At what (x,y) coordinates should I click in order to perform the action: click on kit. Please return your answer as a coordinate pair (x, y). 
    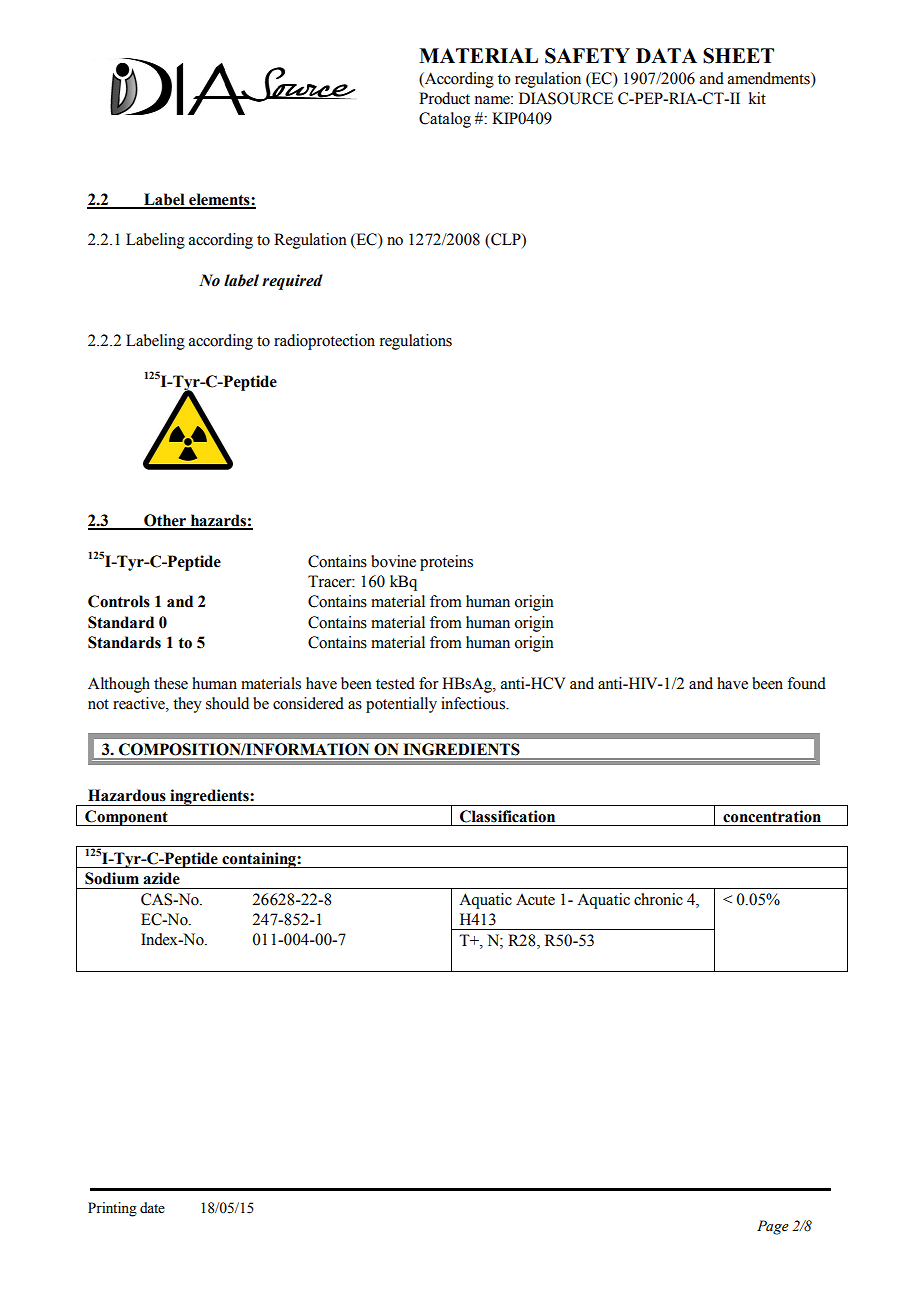
    Looking at the image, I should click on (757, 98).
